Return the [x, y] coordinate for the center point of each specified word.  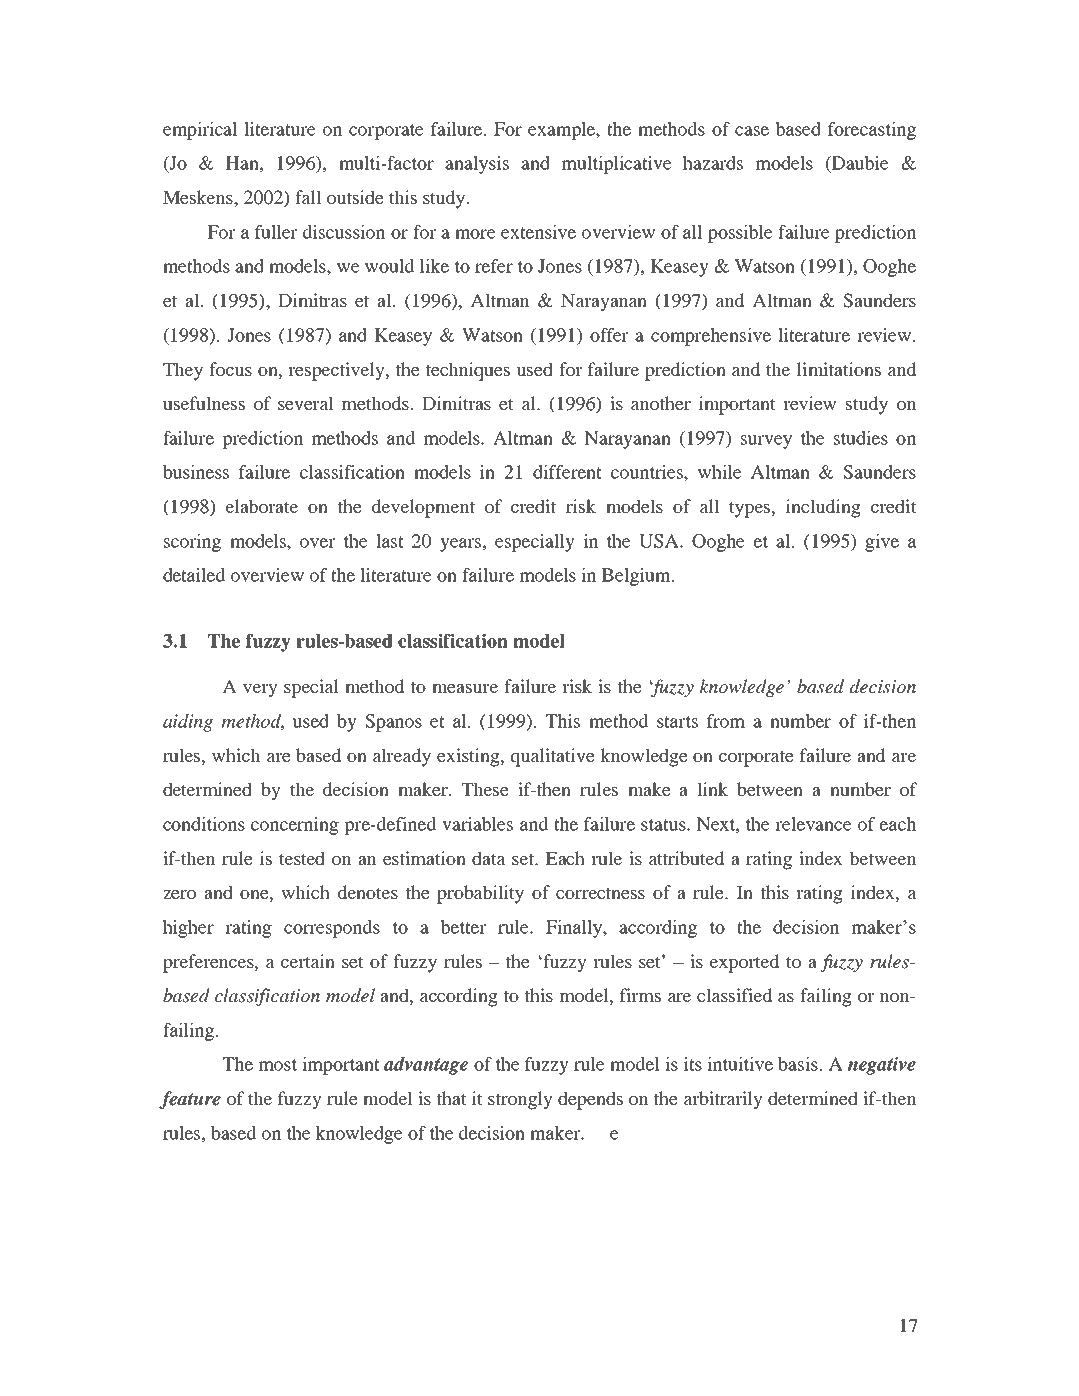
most [278, 1065]
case [752, 131]
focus [230, 369]
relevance [813, 824]
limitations [839, 369]
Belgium [637, 577]
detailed [194, 575]
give [882, 543]
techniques [468, 371]
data [489, 858]
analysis [477, 165]
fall [308, 197]
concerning [295, 826]
